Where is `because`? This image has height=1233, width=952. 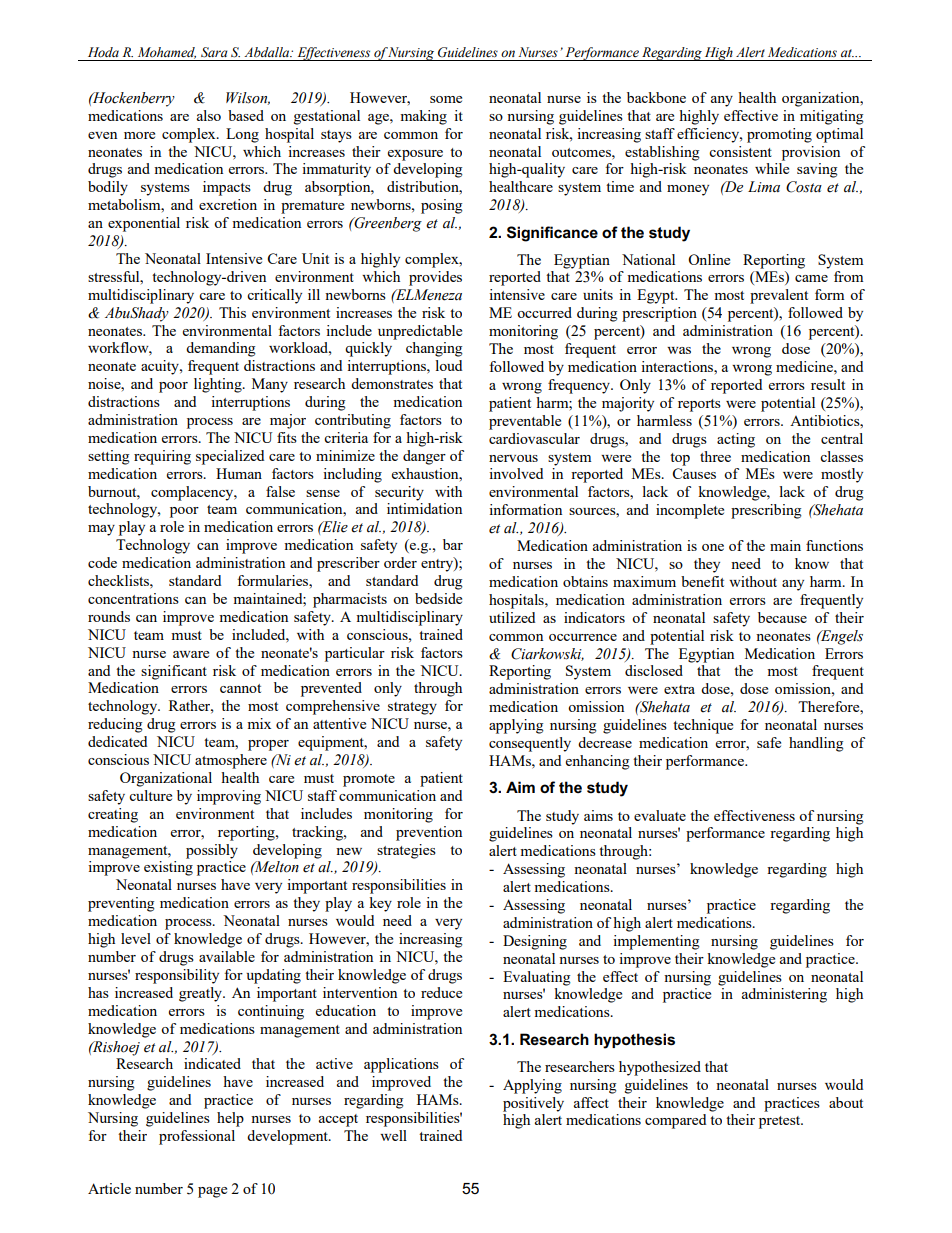 because is located at coordinates (782, 617).
